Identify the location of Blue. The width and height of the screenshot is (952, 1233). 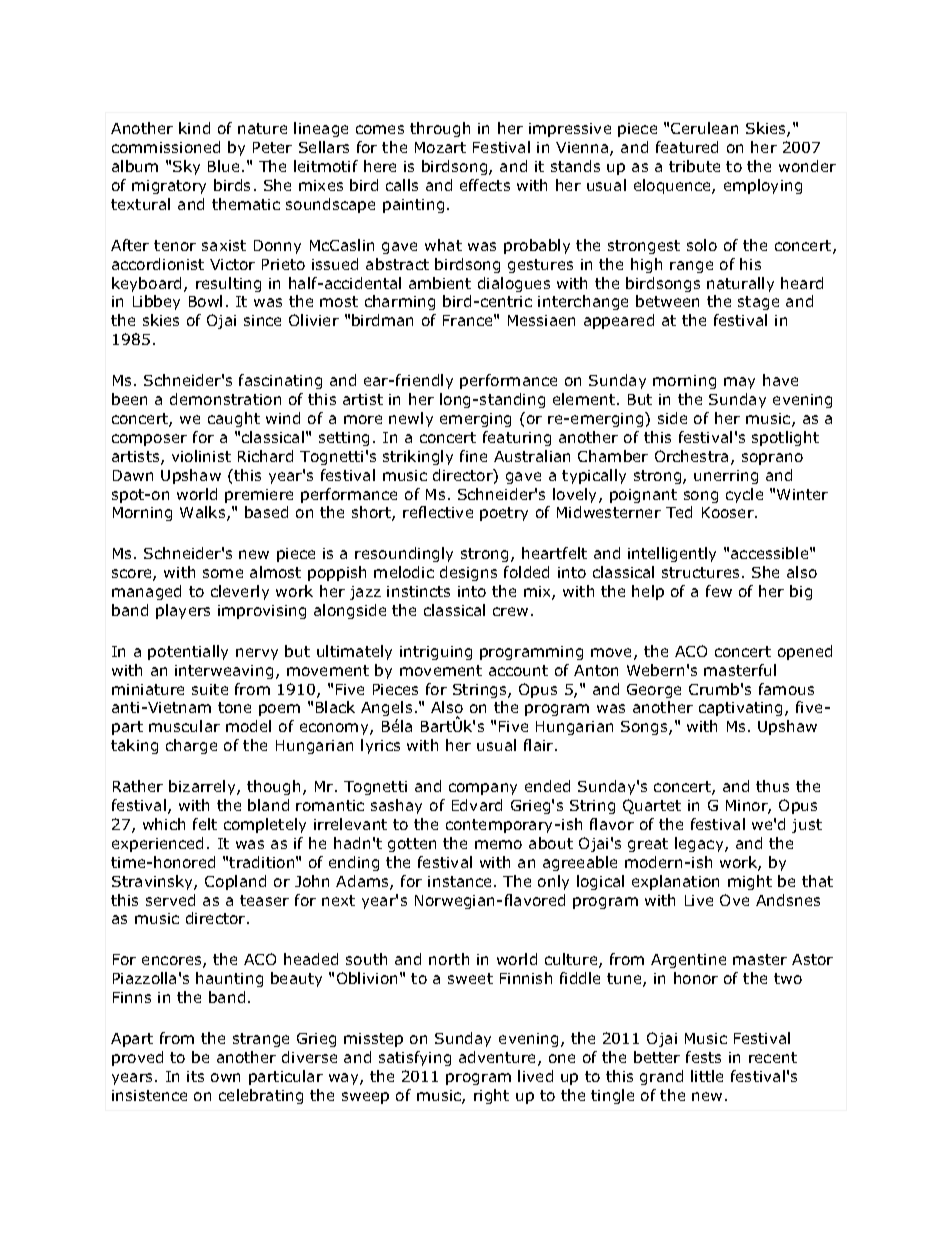
(225, 166).
